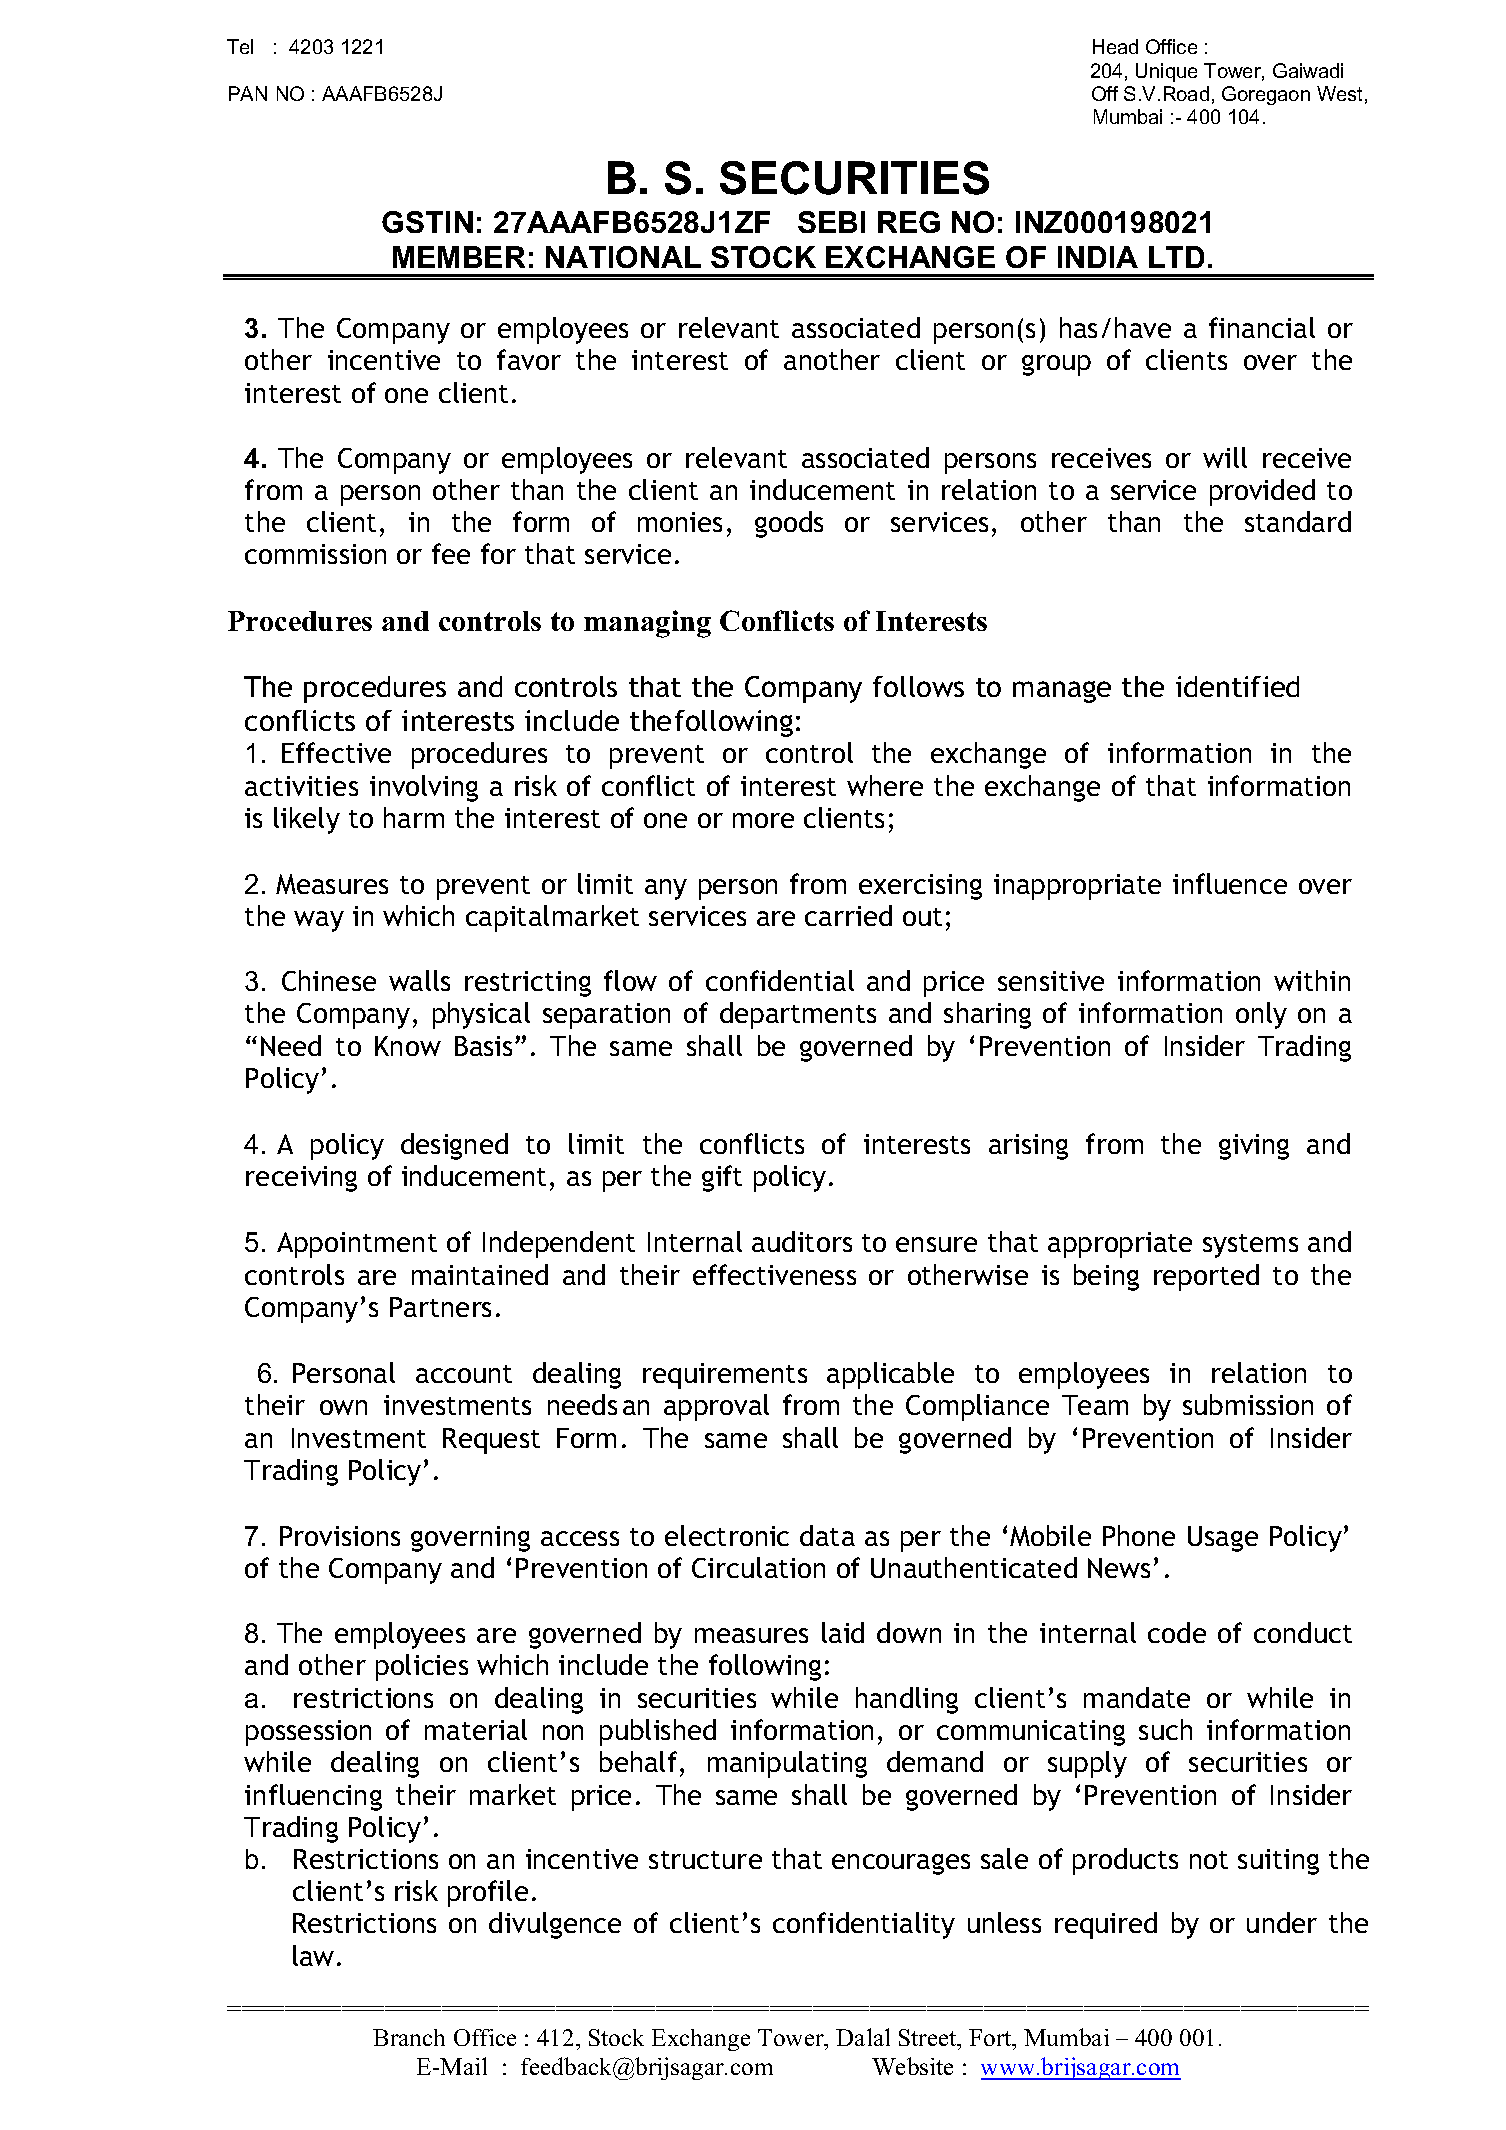 This screenshot has width=1506, height=2130. Describe the element at coordinates (831, 222) in the screenshot. I see `SEBI` at that location.
